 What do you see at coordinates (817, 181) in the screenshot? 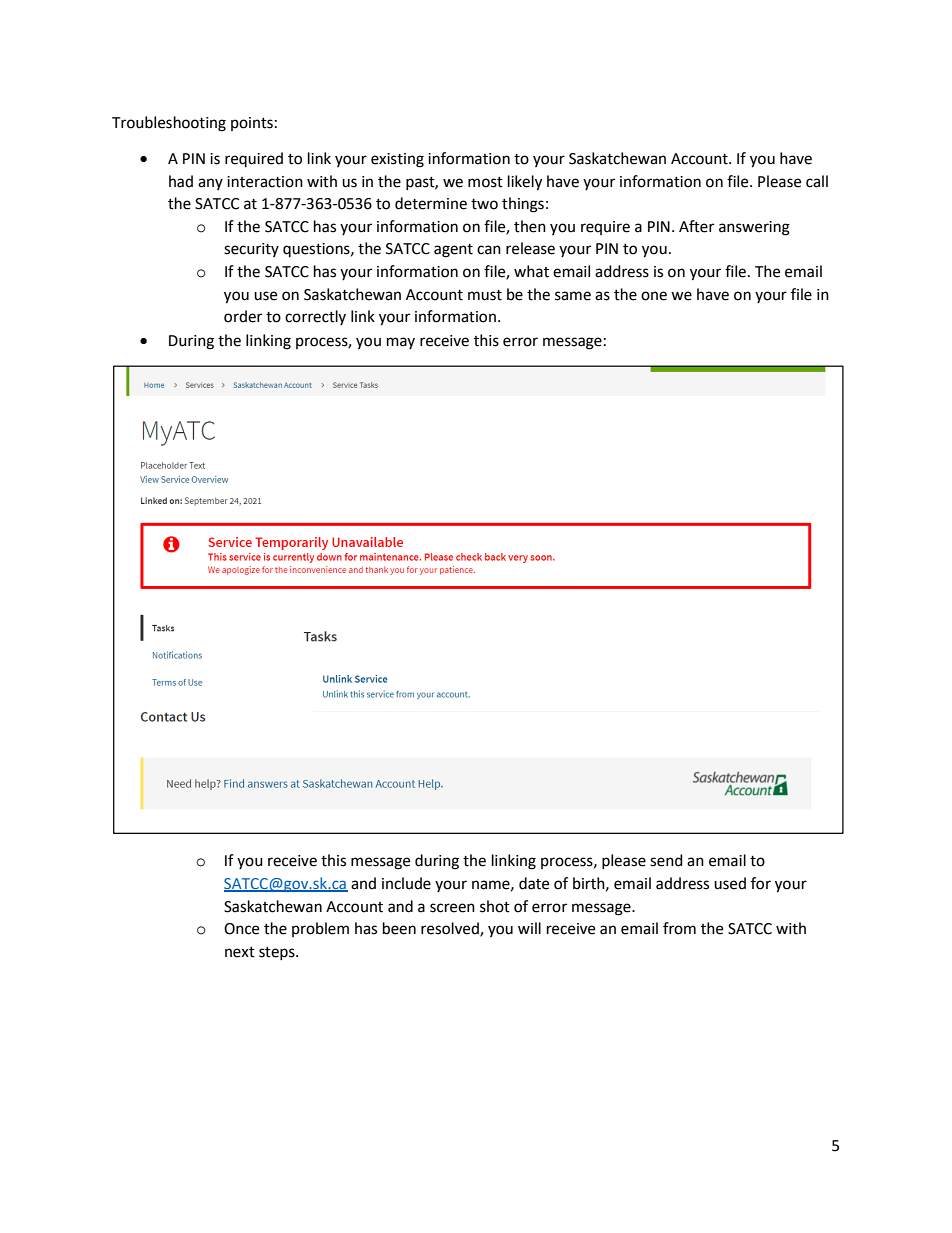
I see `call` at bounding box center [817, 181].
